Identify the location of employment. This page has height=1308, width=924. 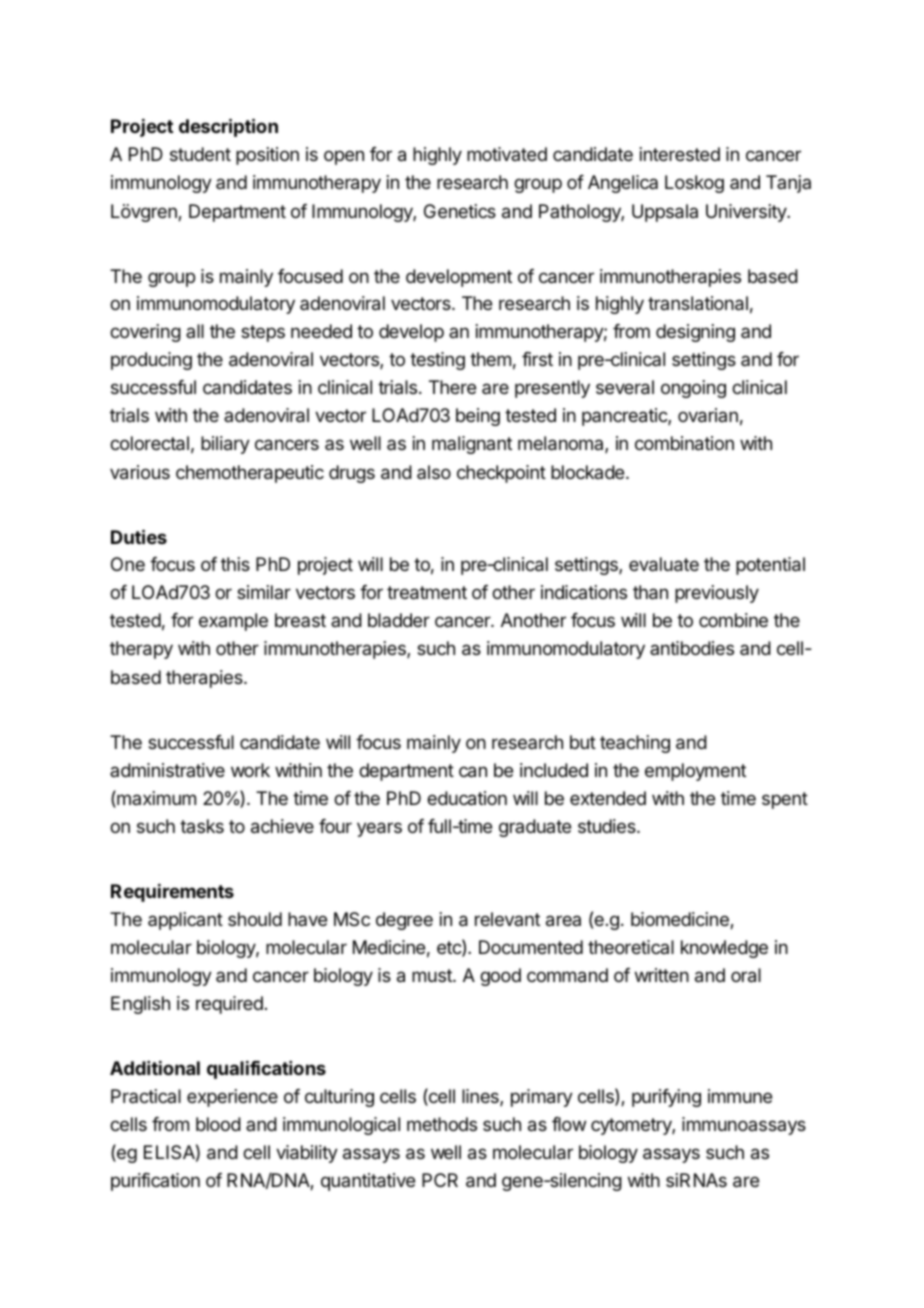
(695, 772).
